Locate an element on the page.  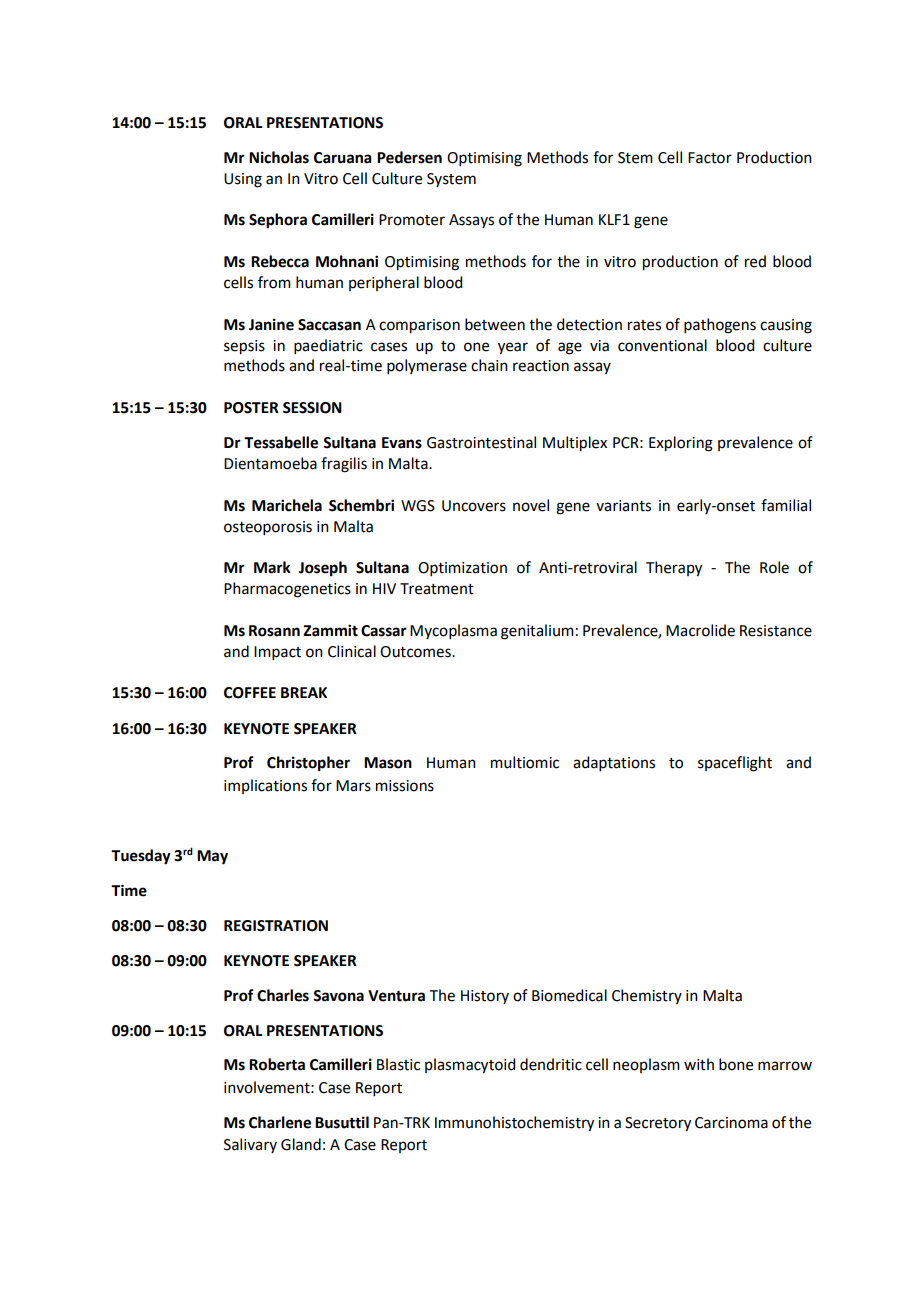
Factor is located at coordinates (710, 158).
